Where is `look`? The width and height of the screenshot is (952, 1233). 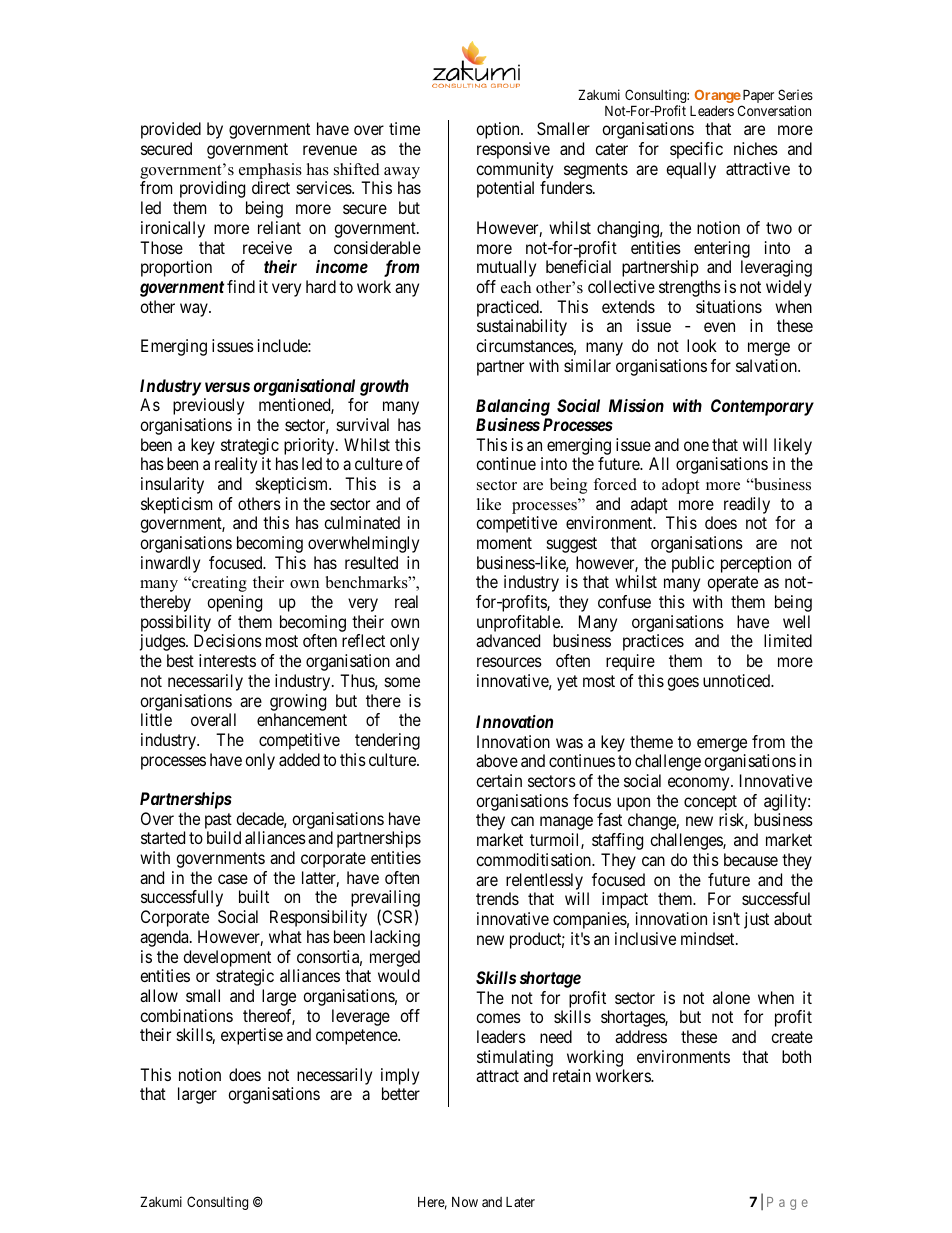
look is located at coordinates (702, 345).
